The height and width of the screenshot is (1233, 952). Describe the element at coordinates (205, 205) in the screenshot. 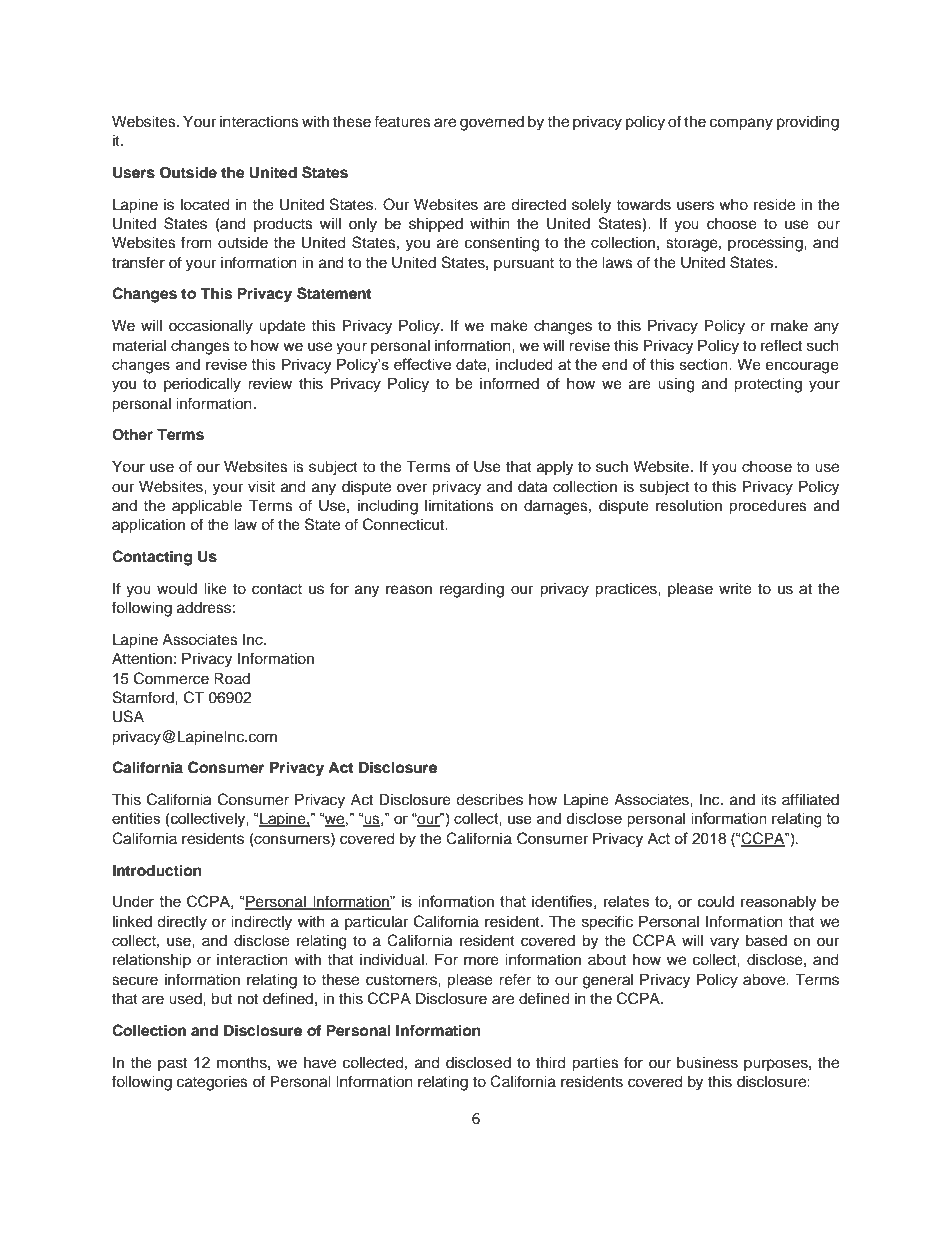

I see `located` at that location.
